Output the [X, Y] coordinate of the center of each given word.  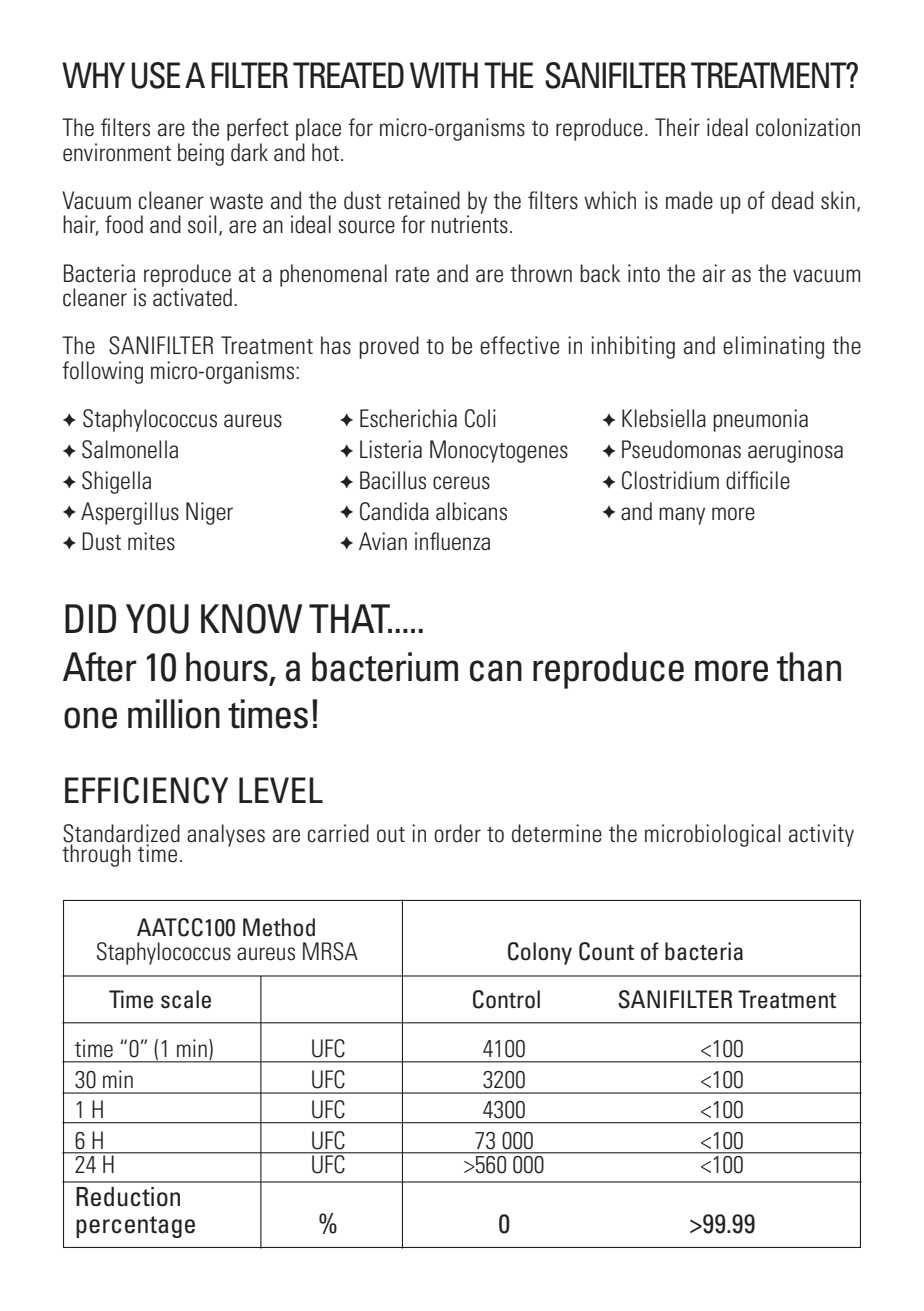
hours [227, 667]
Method [279, 927]
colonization [808, 127]
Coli [480, 418]
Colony [540, 953]
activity [821, 835]
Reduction [128, 1197]
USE [156, 75]
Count [606, 951]
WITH [444, 75]
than [809, 667]
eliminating [773, 347]
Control [506, 999]
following [102, 372]
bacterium [385, 667]
